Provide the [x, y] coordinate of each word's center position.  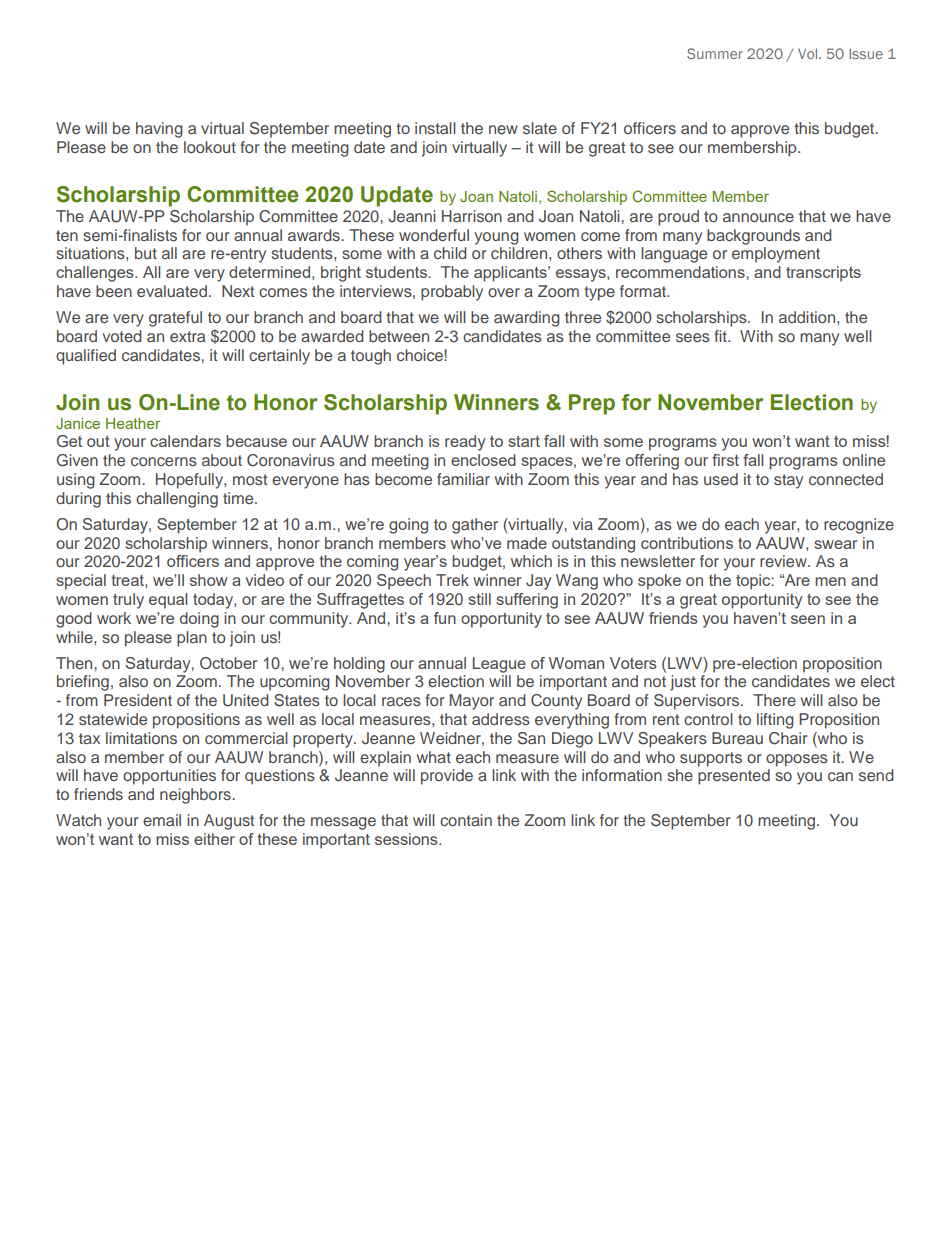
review [784, 561]
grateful [175, 319]
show [208, 580]
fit [721, 336]
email [162, 820]
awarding [527, 319]
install [435, 128]
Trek [452, 580]
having [159, 130]
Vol [809, 53]
